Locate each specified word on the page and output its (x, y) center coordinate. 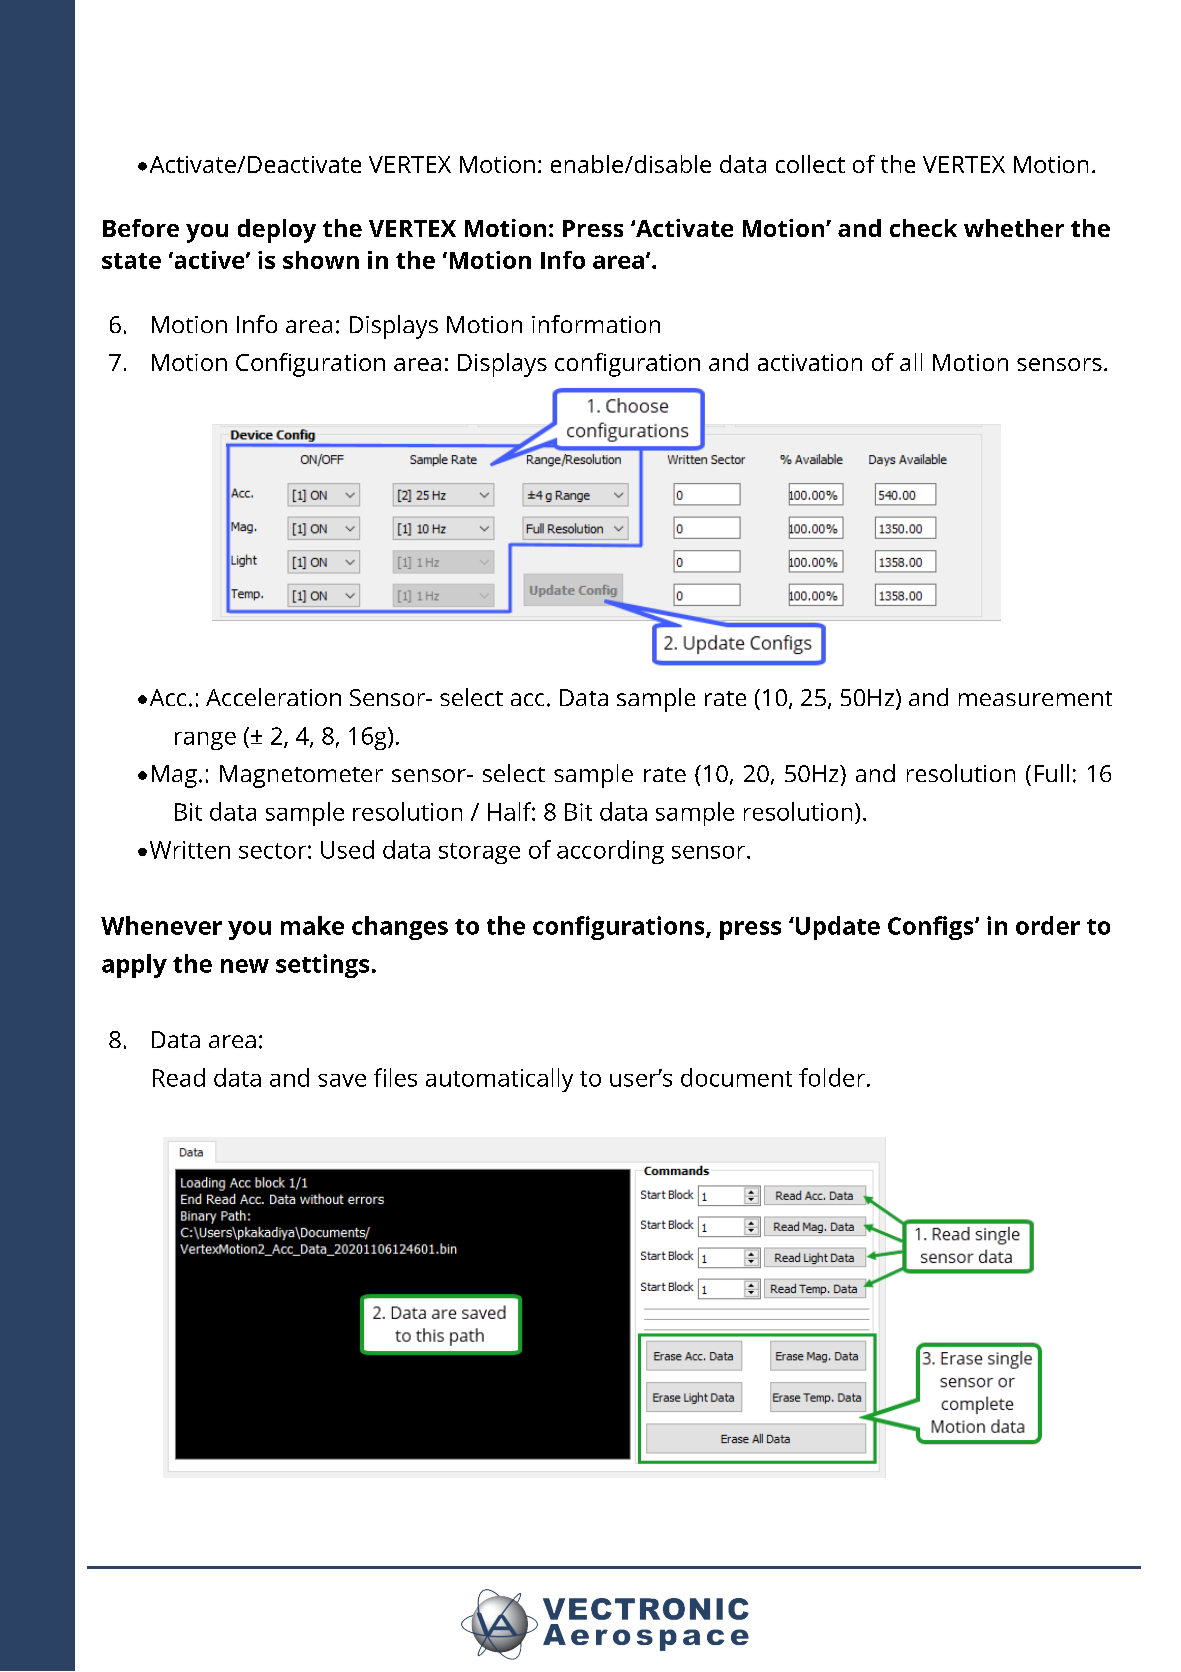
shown (321, 260)
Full (1052, 773)
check (923, 228)
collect (810, 164)
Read (179, 1077)
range (205, 741)
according (610, 852)
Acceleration (273, 697)
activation (810, 362)
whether (1014, 228)
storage (479, 853)
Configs (932, 928)
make (312, 925)
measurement (1035, 698)
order (1048, 925)
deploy (277, 231)
